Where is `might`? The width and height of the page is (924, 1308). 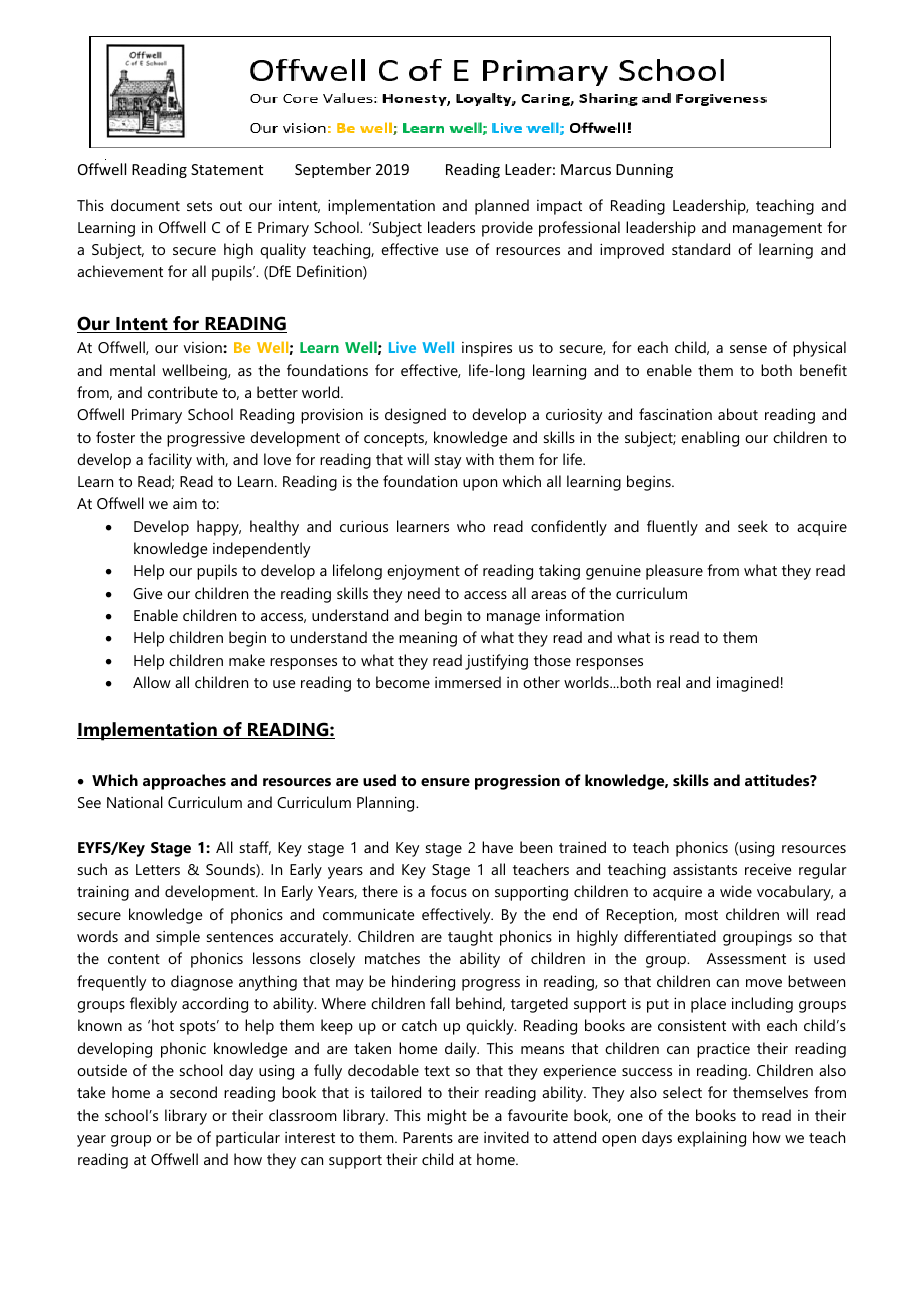 might is located at coordinates (447, 1117).
